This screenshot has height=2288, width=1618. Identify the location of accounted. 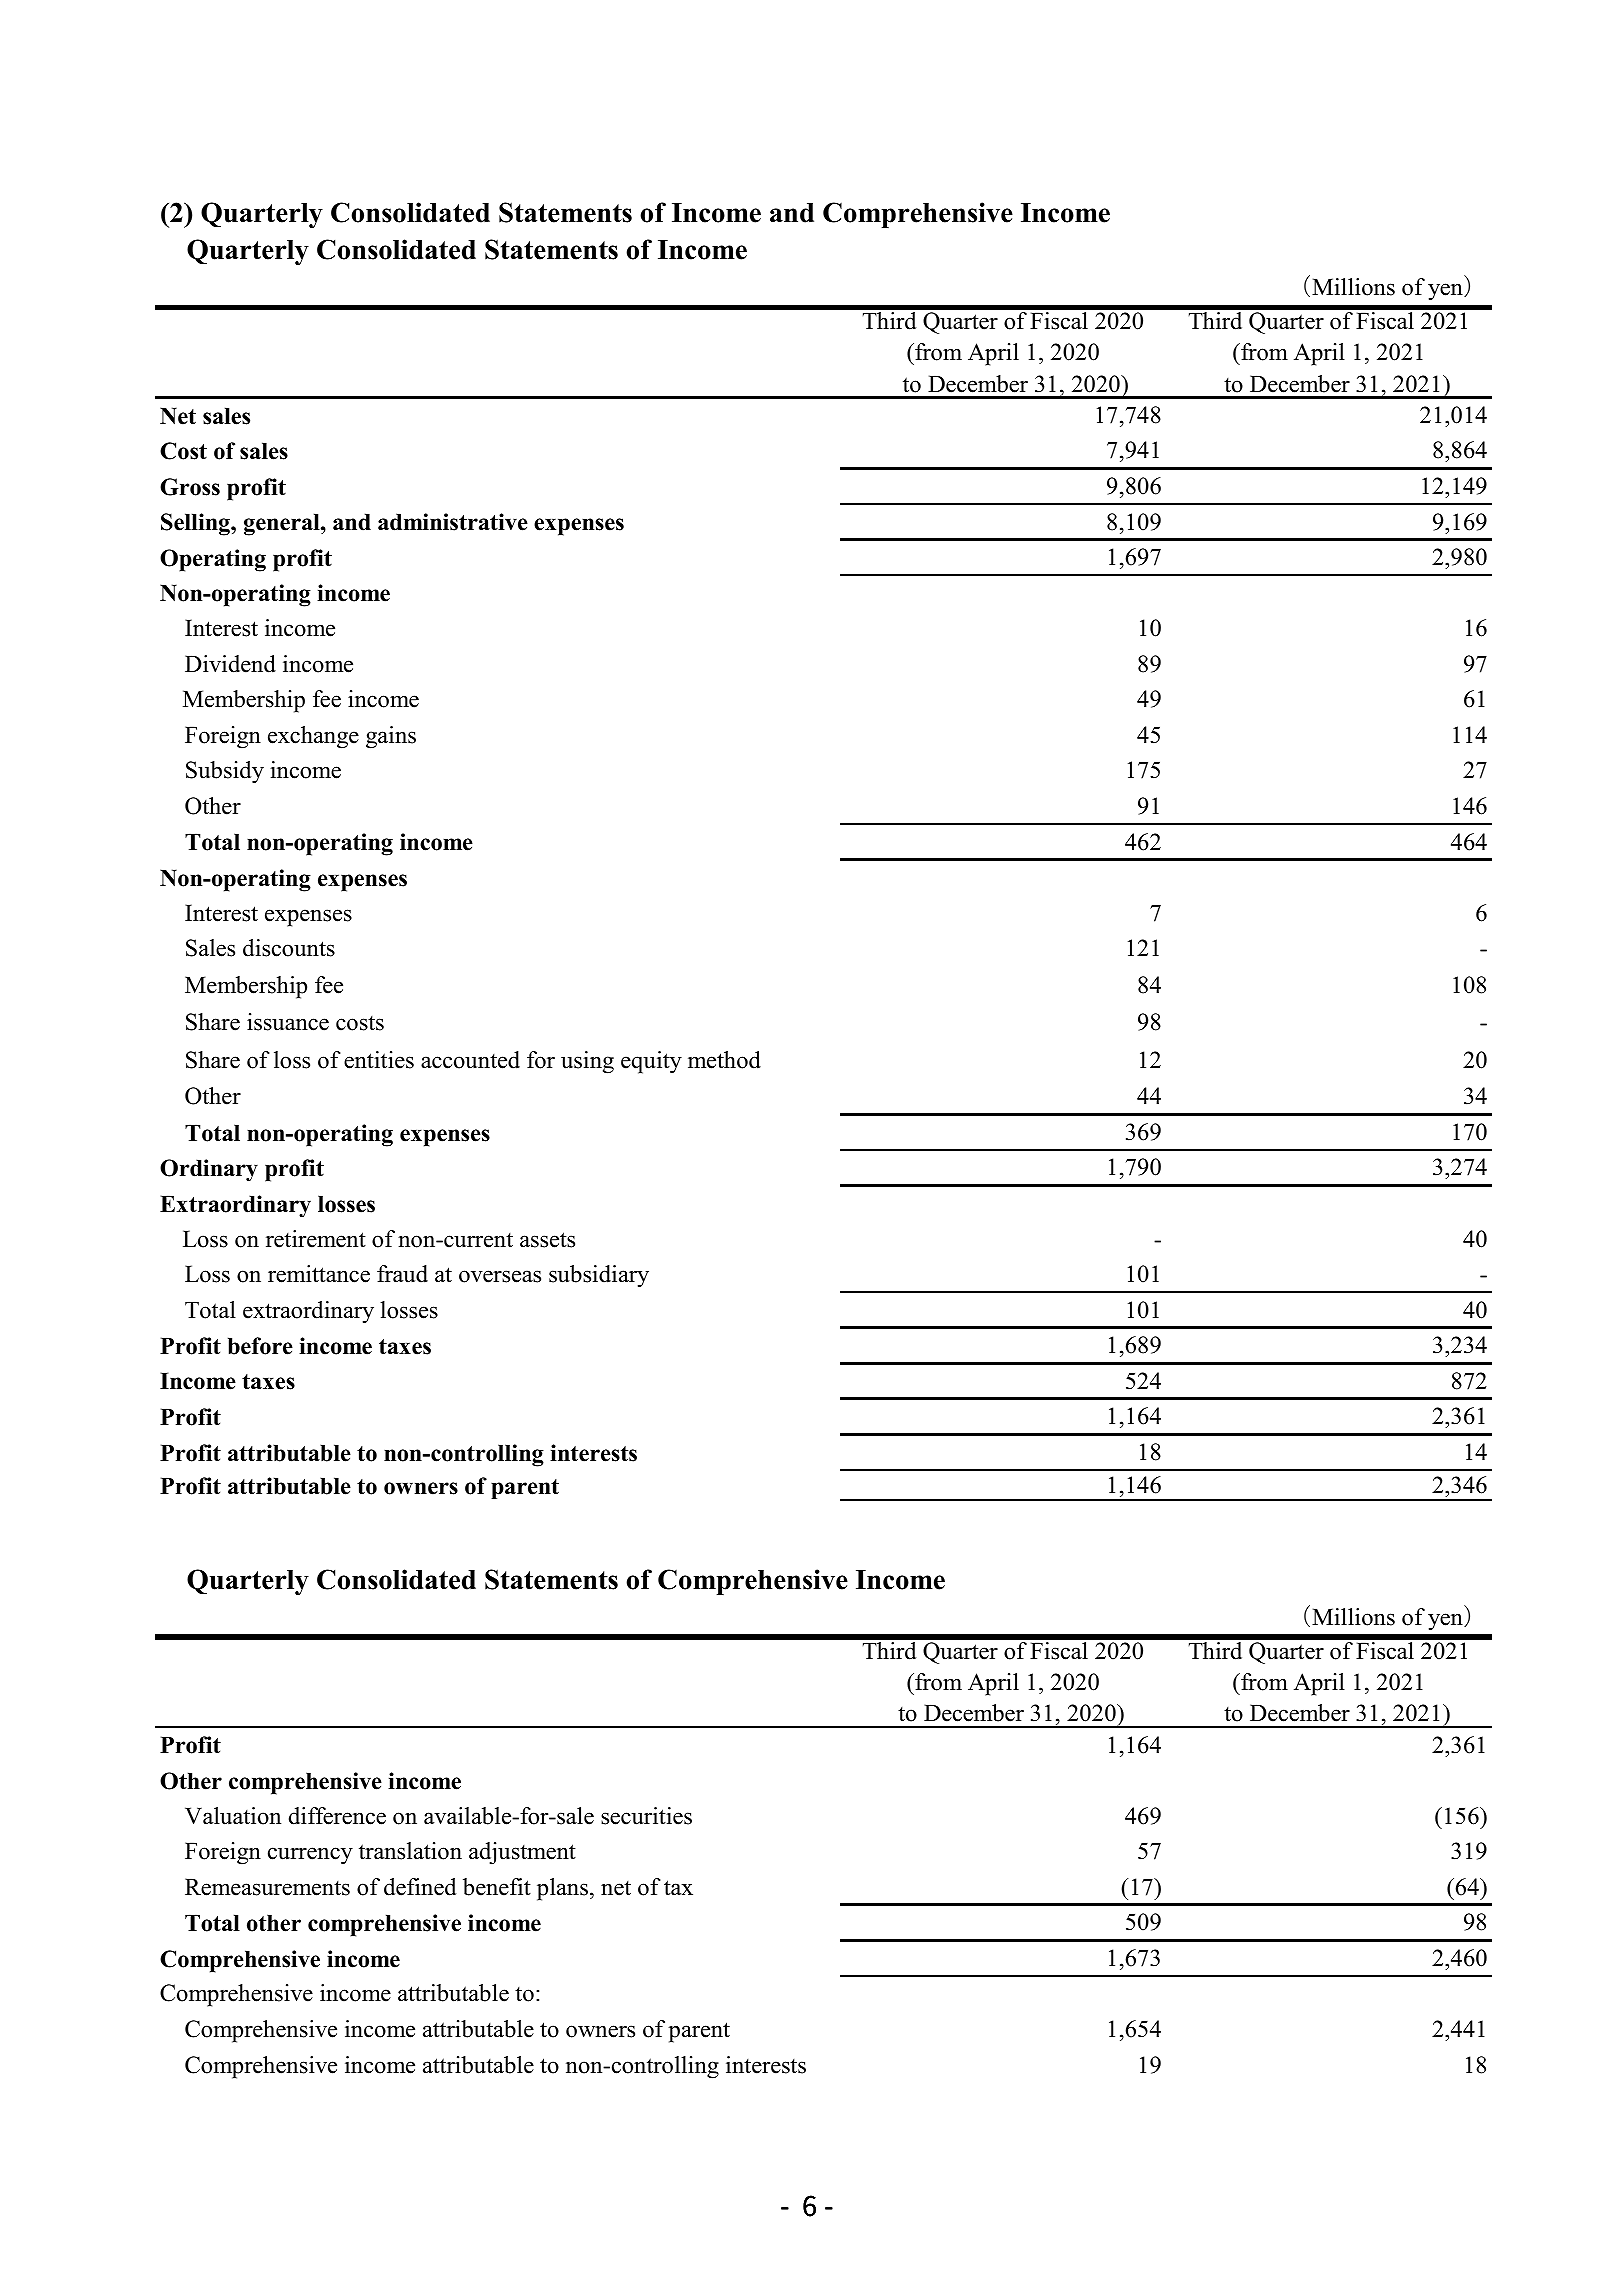
(470, 1060).
